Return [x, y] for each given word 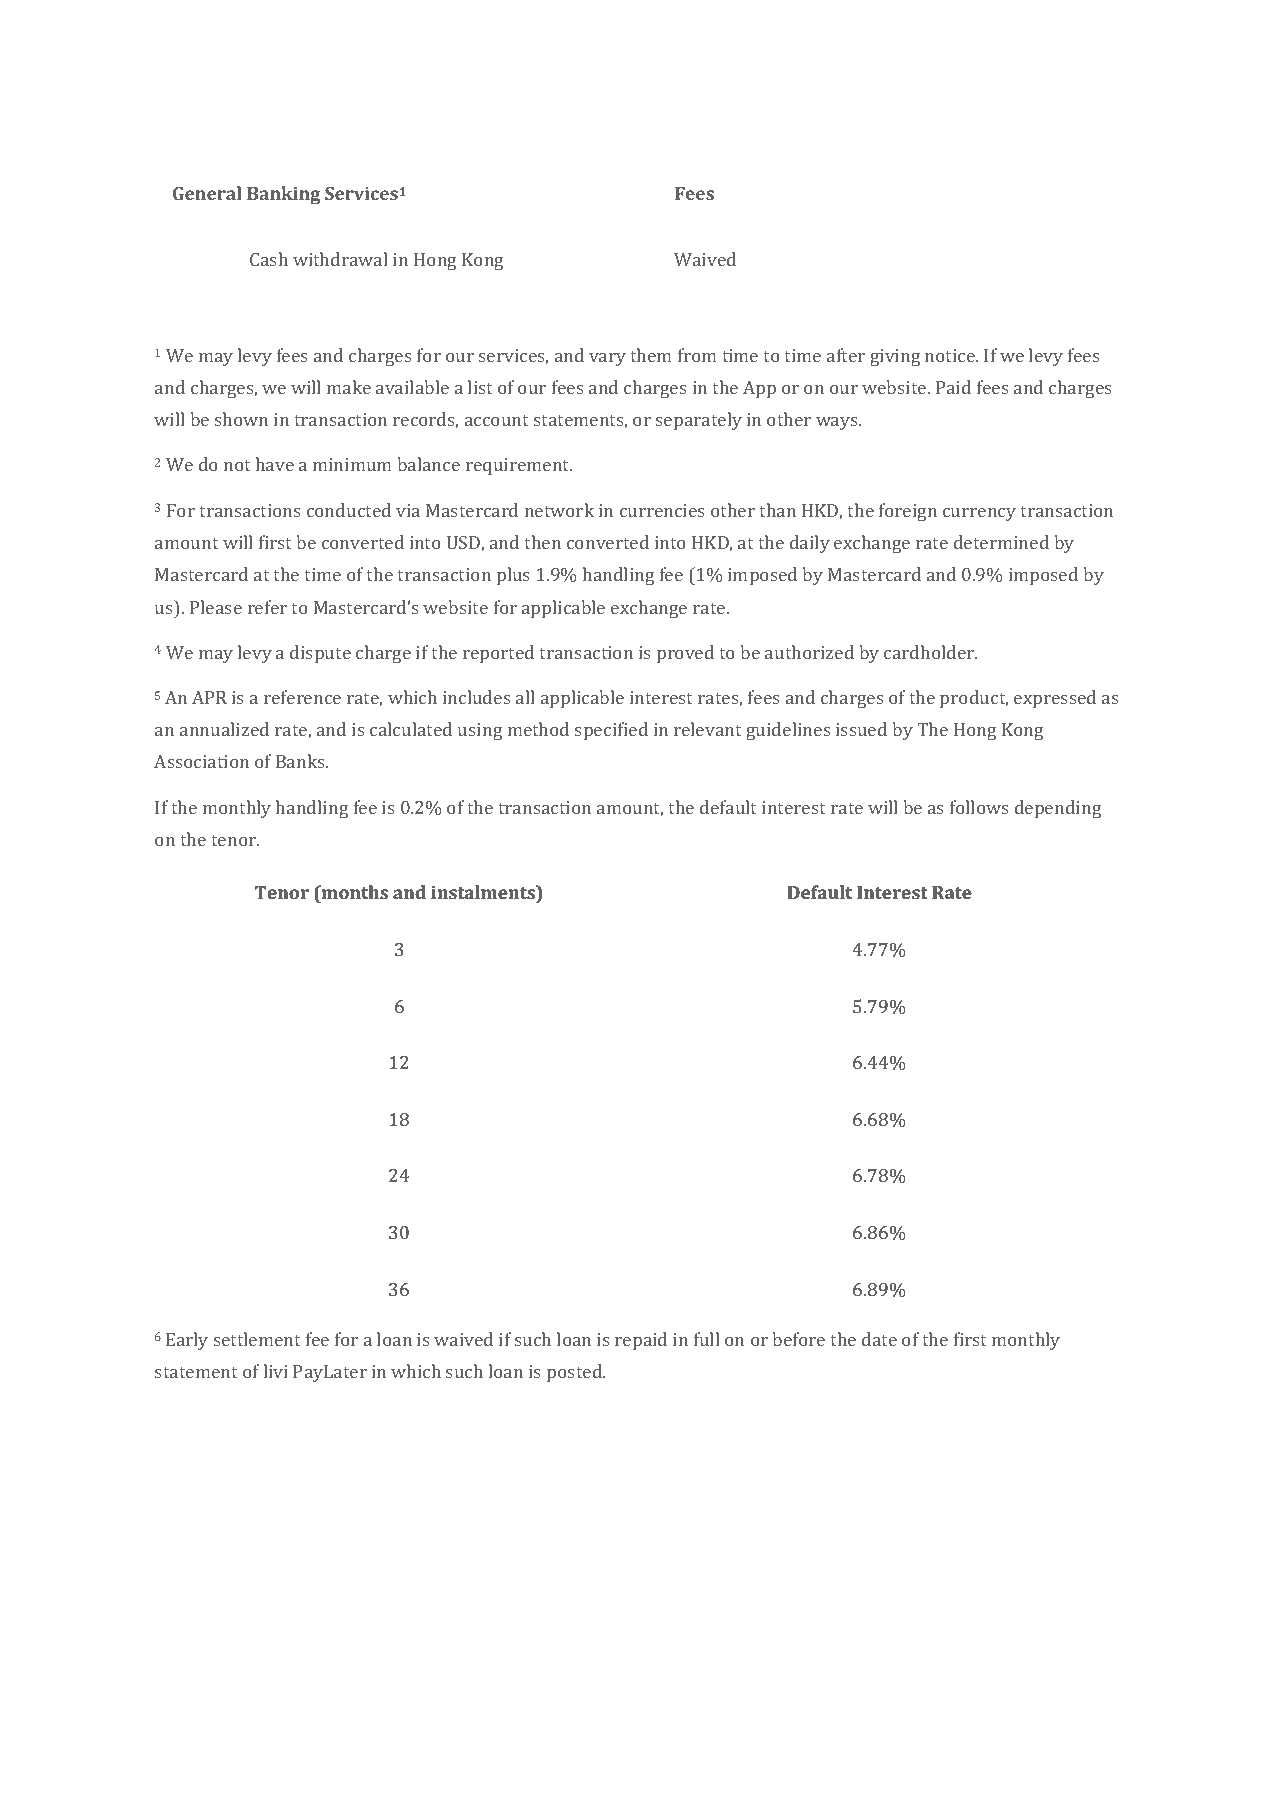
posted [576, 1373]
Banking [283, 195]
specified [611, 731]
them [650, 355]
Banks [301, 761]
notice [951, 355]
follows [979, 807]
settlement [257, 1339]
